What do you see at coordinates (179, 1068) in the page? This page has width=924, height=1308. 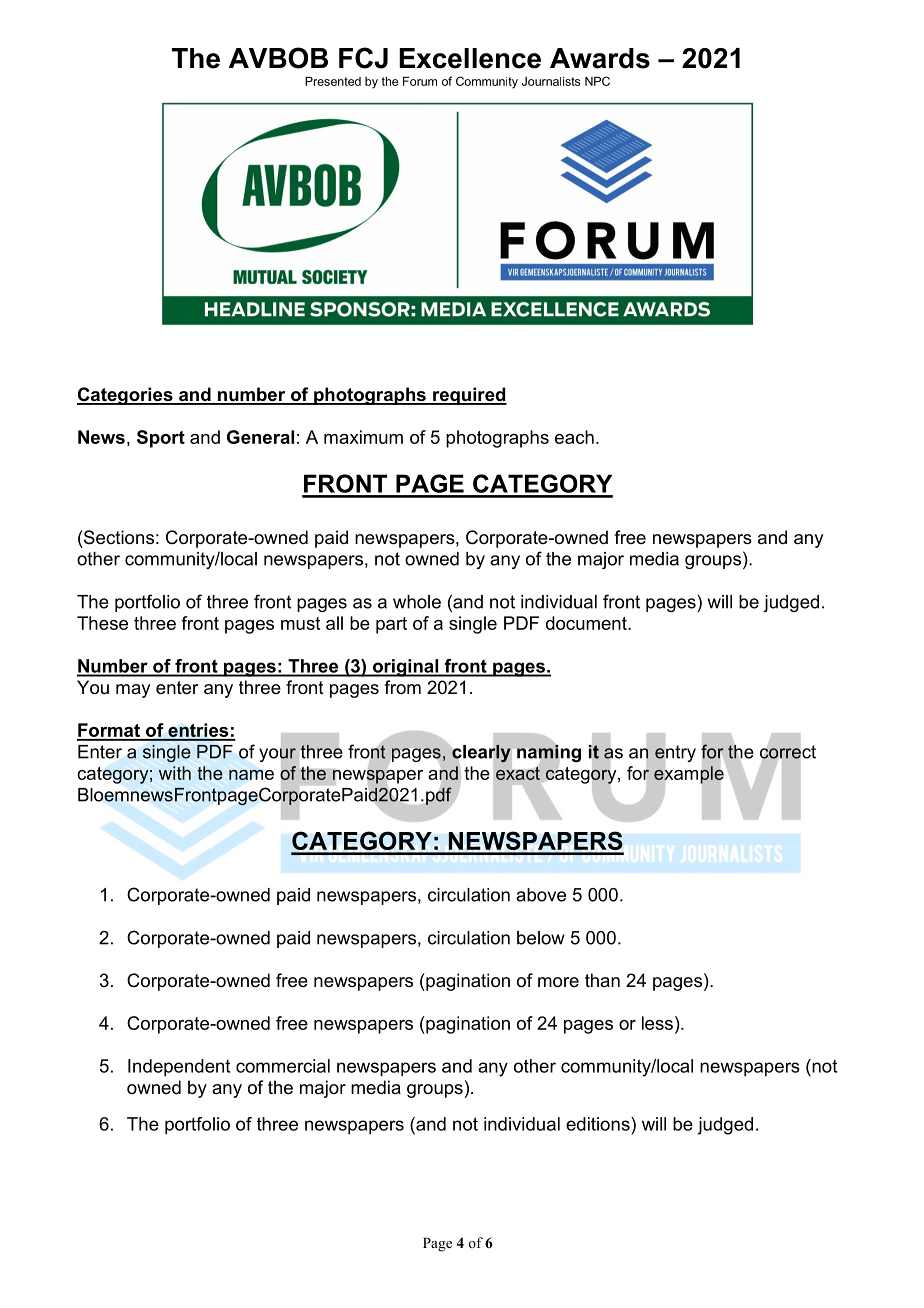 I see `Independent` at bounding box center [179, 1068].
